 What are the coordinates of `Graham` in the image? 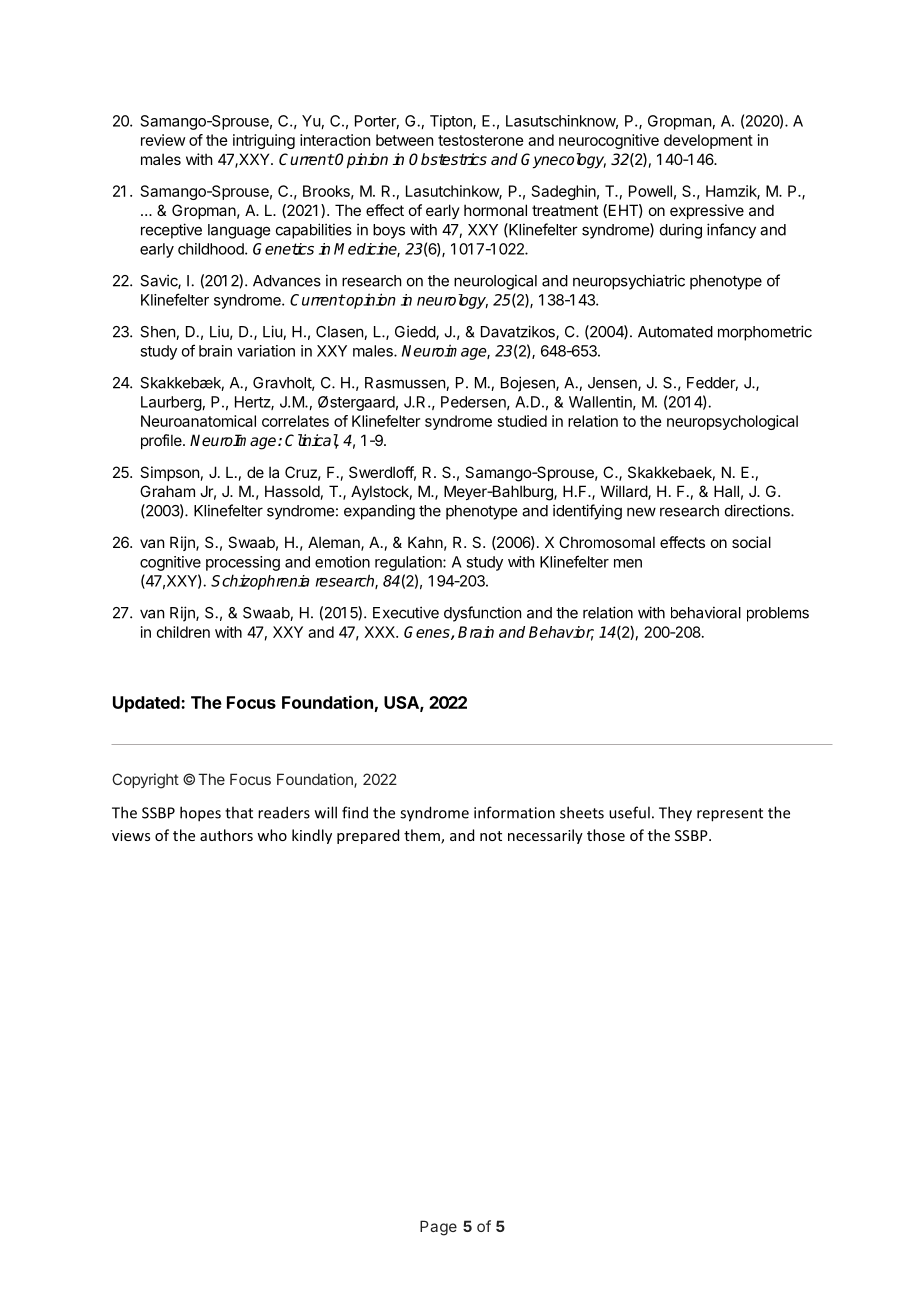 It's located at (167, 491).
